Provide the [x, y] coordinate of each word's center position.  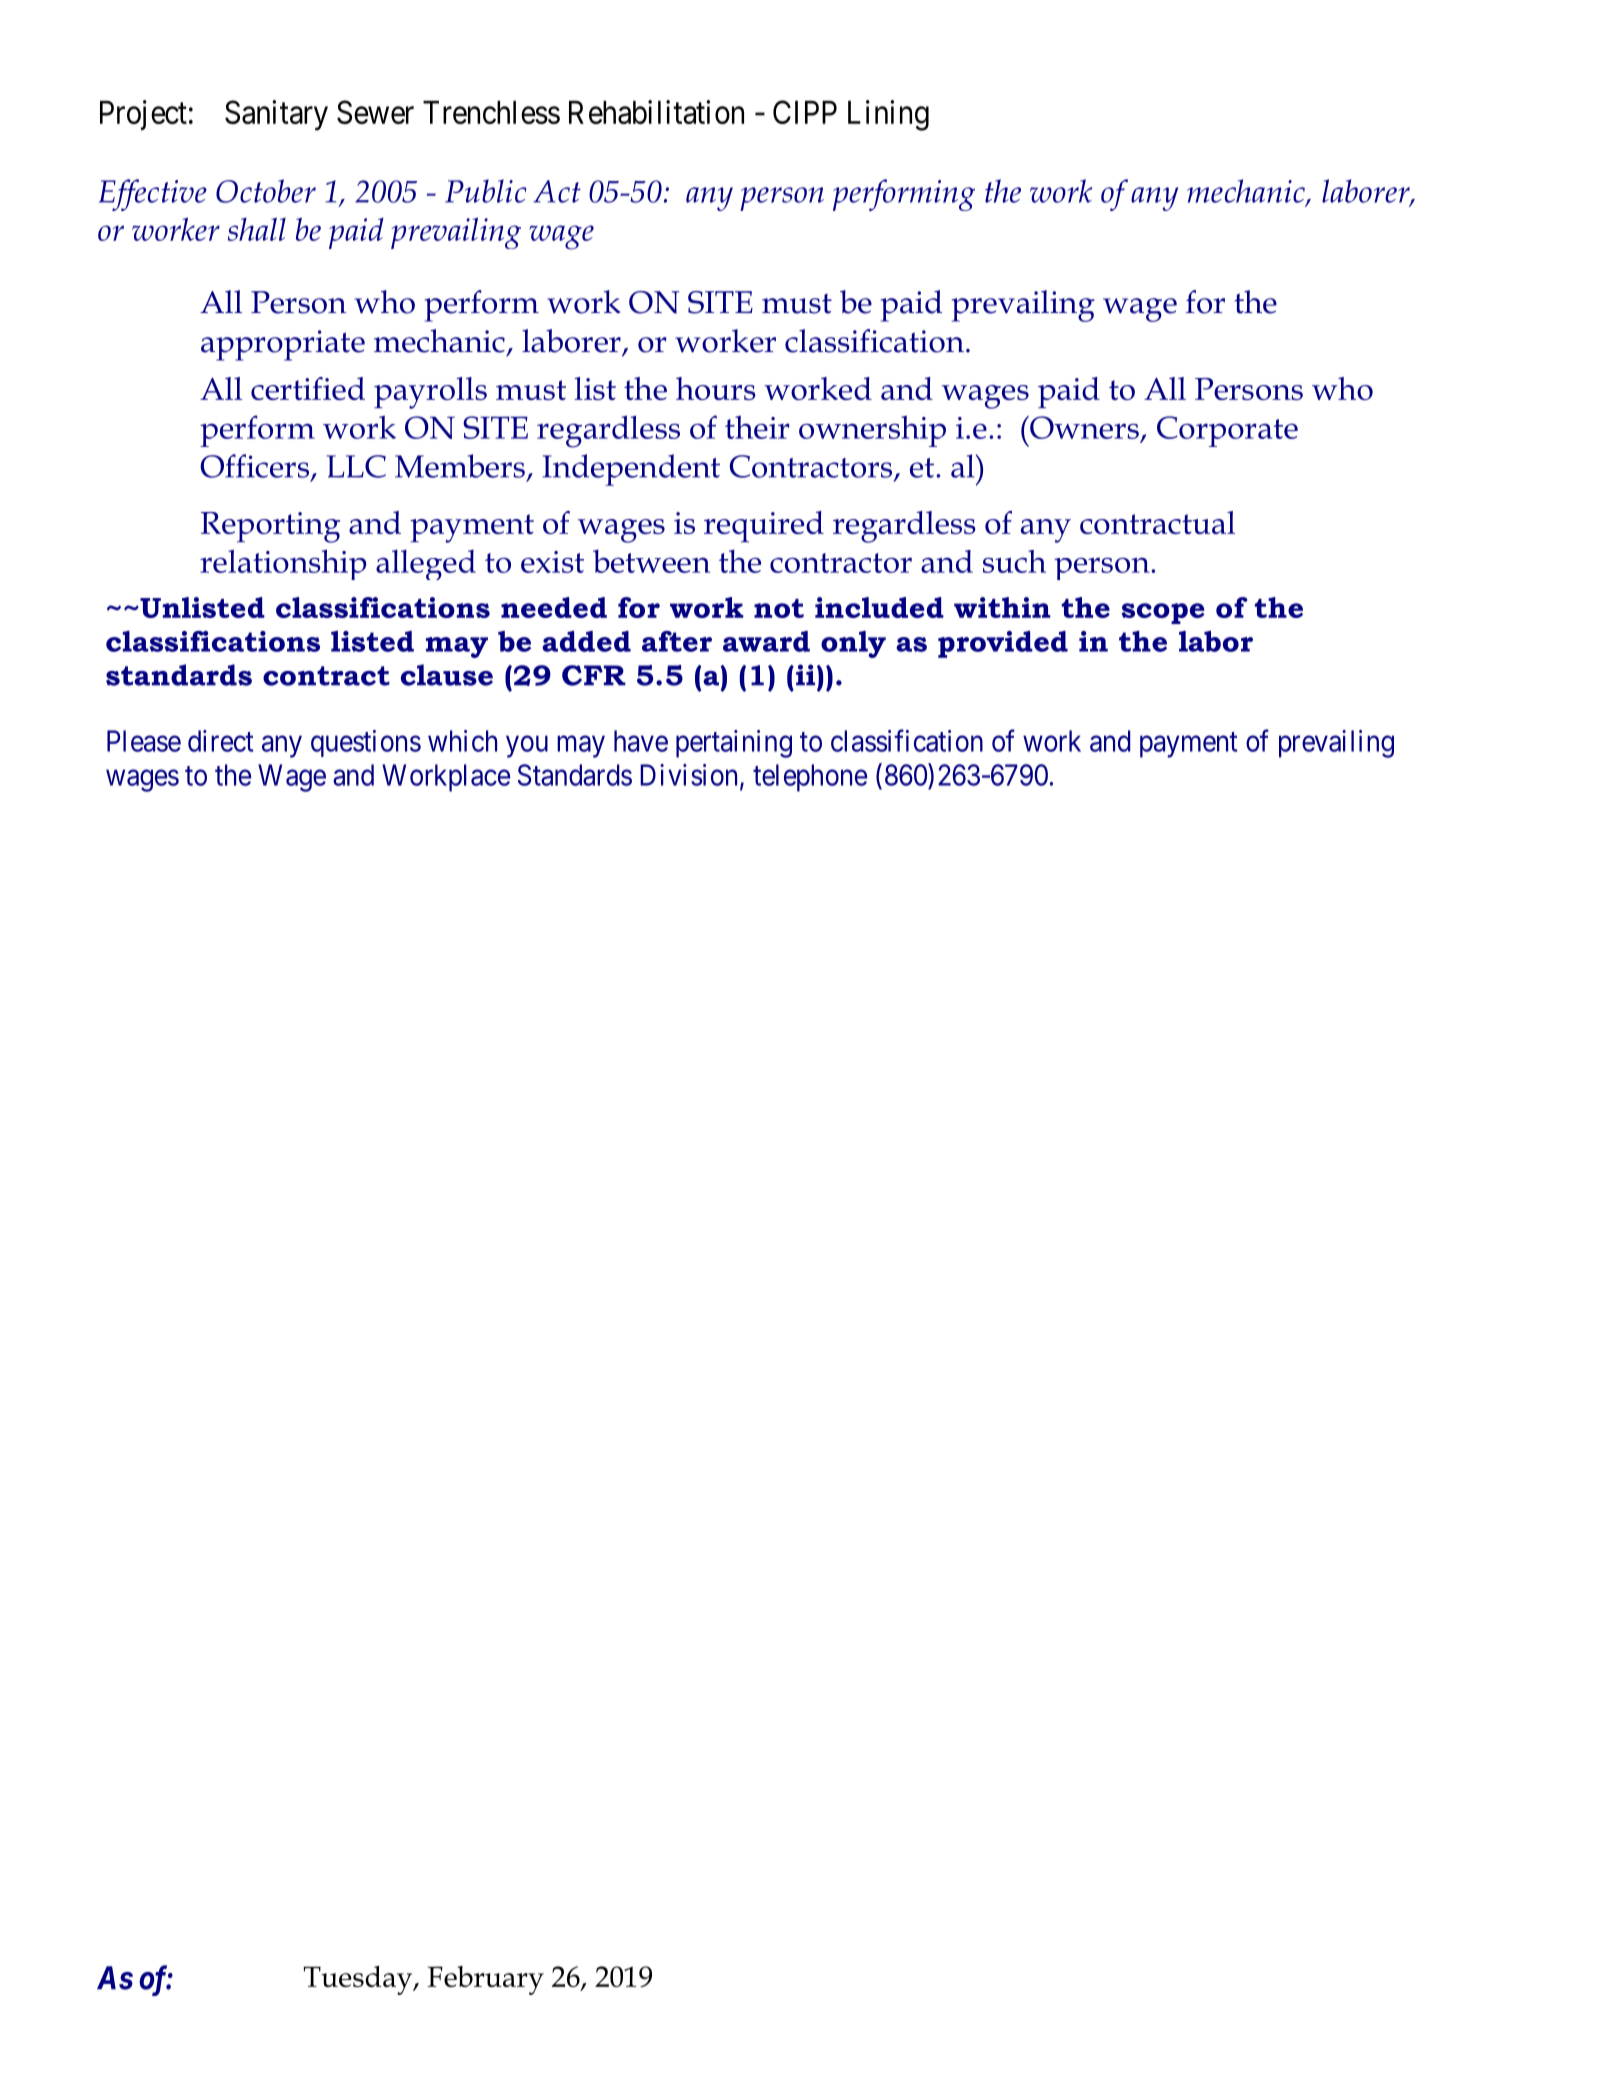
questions [366, 743]
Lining [888, 115]
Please [144, 741]
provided [1003, 644]
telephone [810, 778]
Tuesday [359, 1980]
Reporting [271, 527]
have [641, 741]
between [651, 561]
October [266, 191]
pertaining [734, 744]
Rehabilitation [656, 112]
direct [220, 741]
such [1014, 561]
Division [690, 776]
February [485, 1980]
